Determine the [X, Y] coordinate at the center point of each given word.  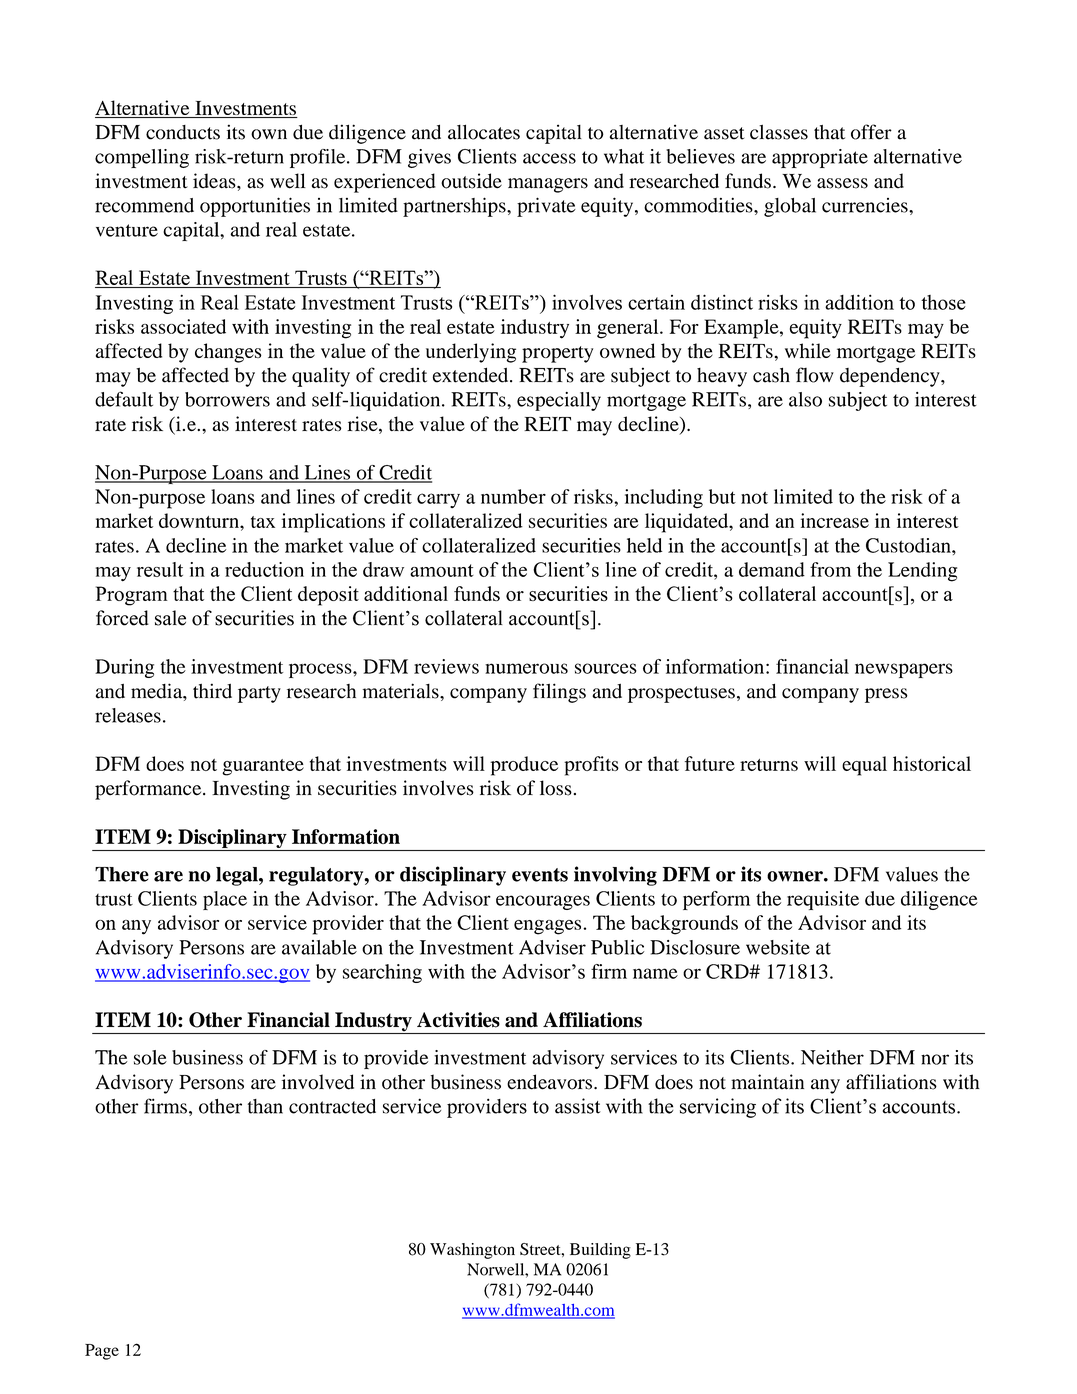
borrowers [227, 399]
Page [102, 1352]
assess [842, 183]
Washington [472, 1251]
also [805, 399]
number [513, 496]
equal [864, 766]
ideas [215, 181]
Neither [832, 1057]
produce [524, 766]
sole [150, 1057]
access [549, 158]
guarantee [263, 767]
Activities [458, 1020]
